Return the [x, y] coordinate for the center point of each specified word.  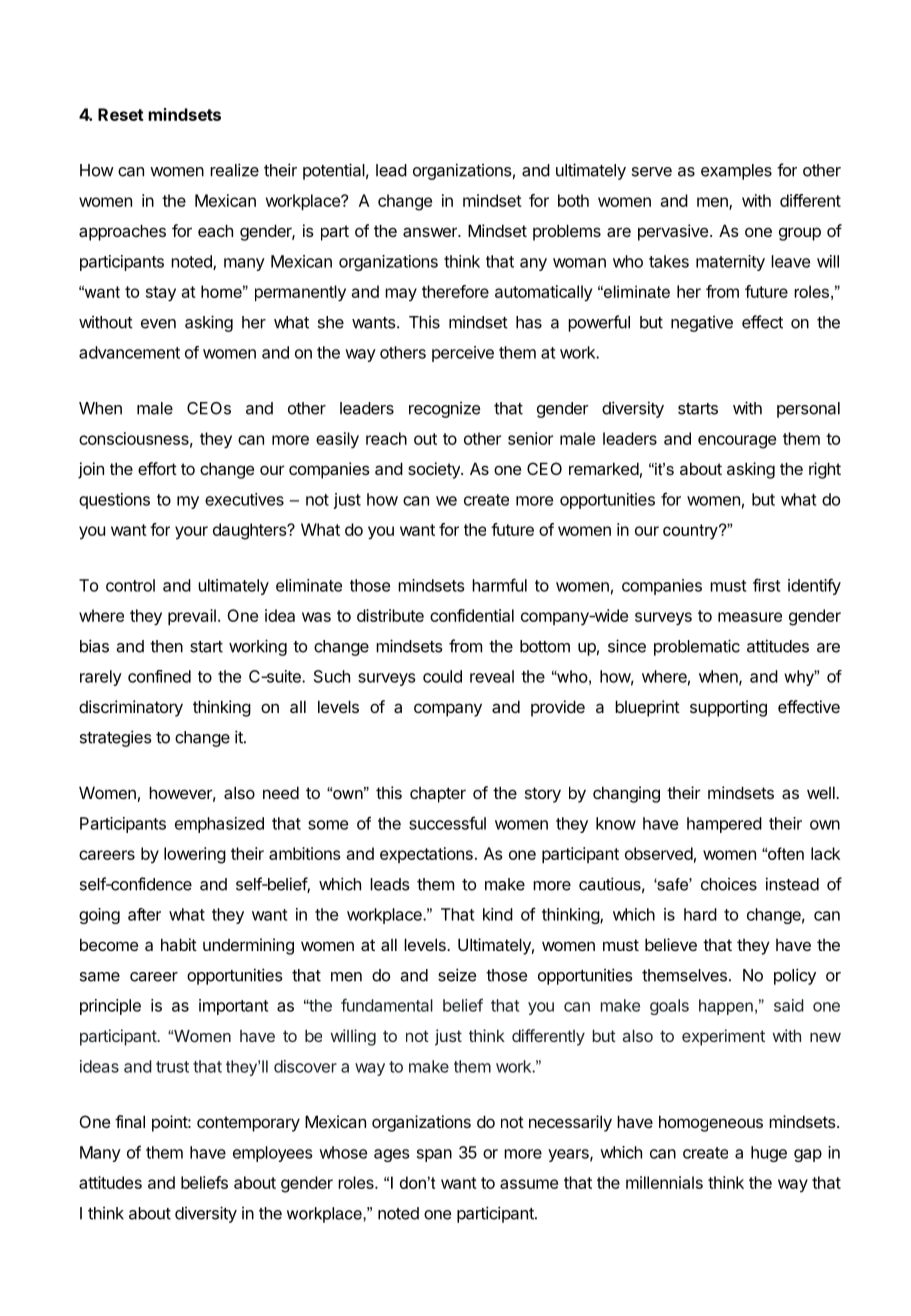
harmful [499, 585]
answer [431, 232]
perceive [463, 354]
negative [702, 324]
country [691, 532]
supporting [728, 708]
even [158, 324]
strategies [116, 738]
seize [457, 975]
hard [700, 914]
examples [736, 172]
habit [179, 944]
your [191, 533]
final [130, 1121]
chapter [438, 795]
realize [234, 170]
